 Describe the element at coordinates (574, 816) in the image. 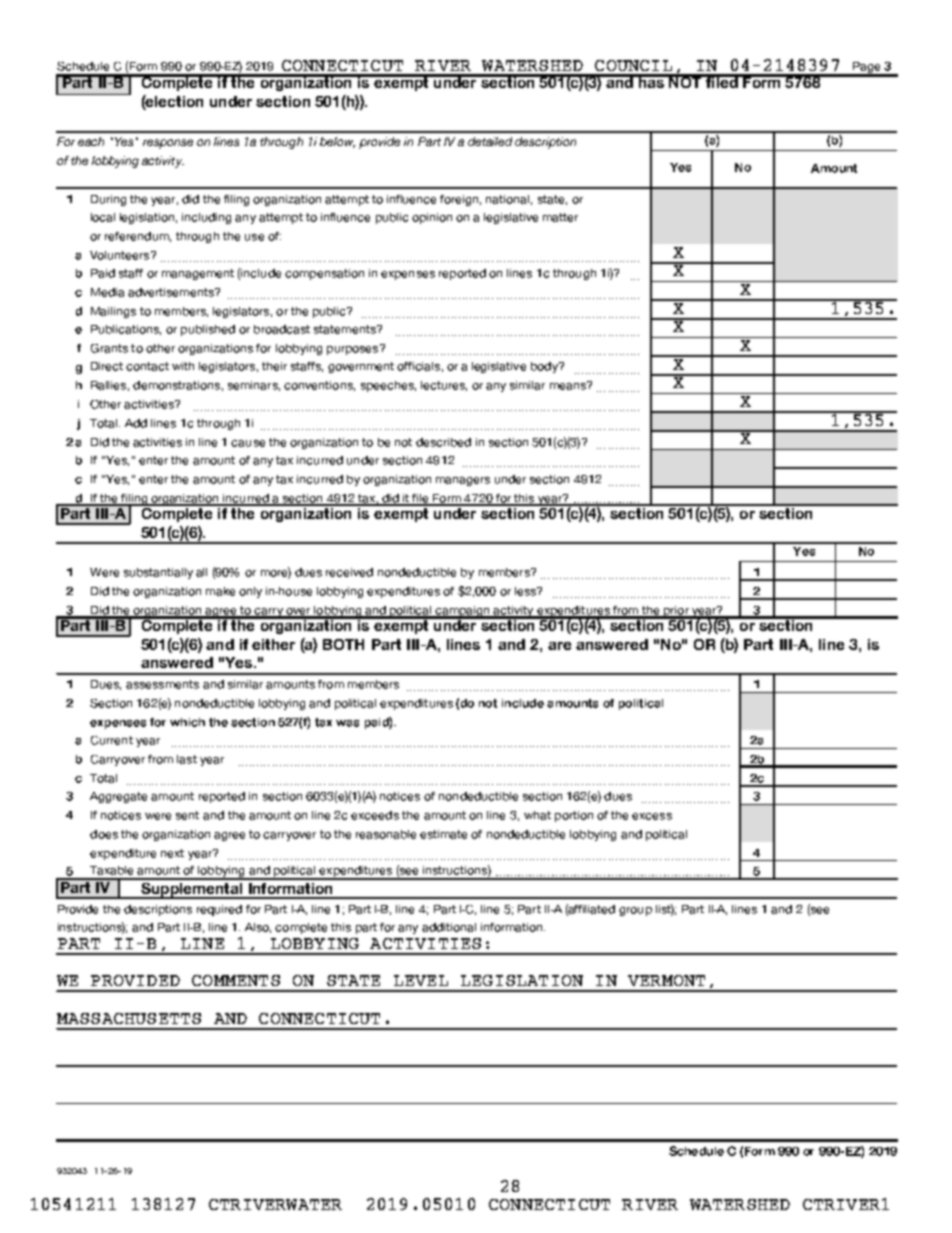

I see `portion` at that location.
